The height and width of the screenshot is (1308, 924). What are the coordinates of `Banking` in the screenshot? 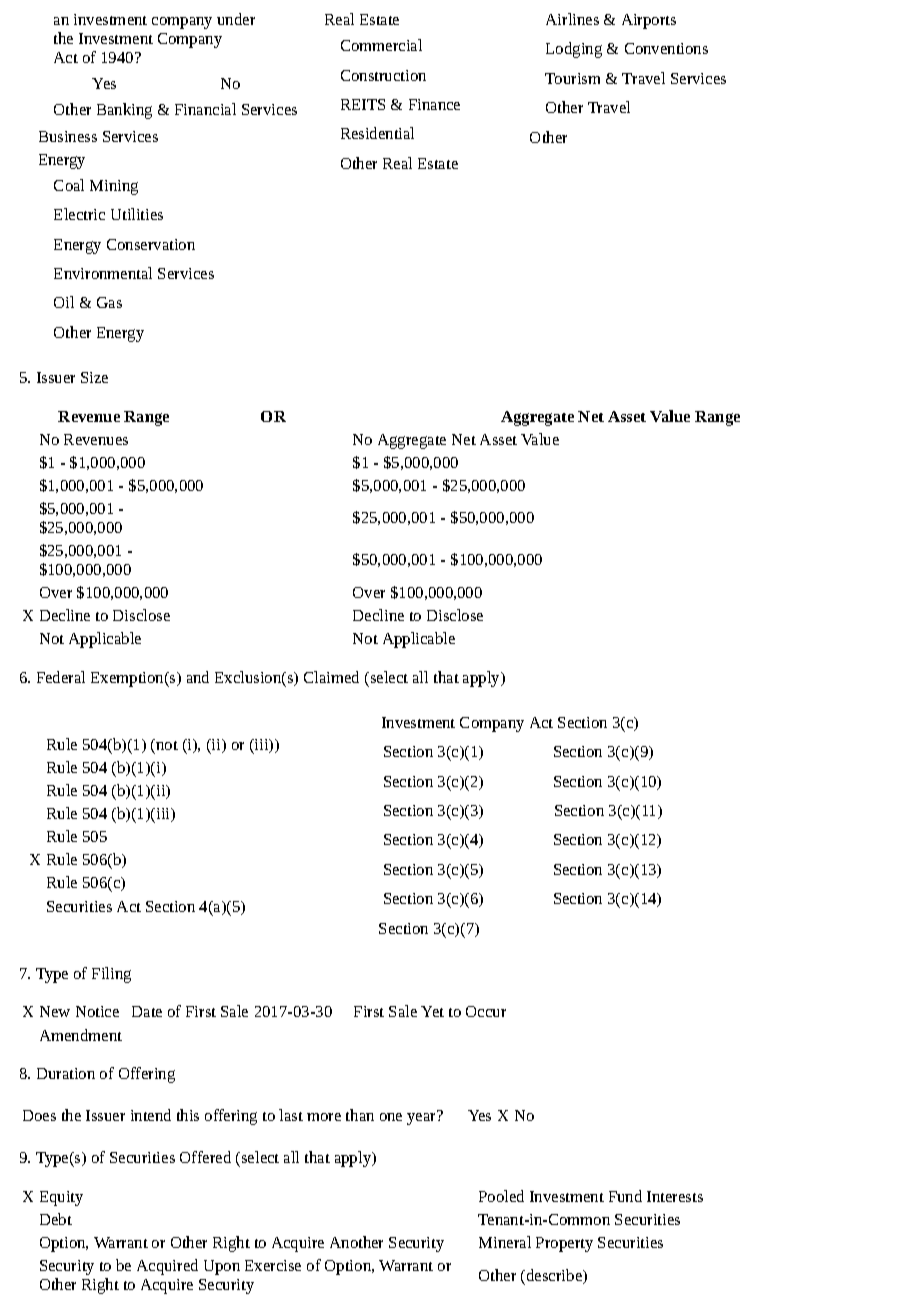 It's located at (124, 111).
